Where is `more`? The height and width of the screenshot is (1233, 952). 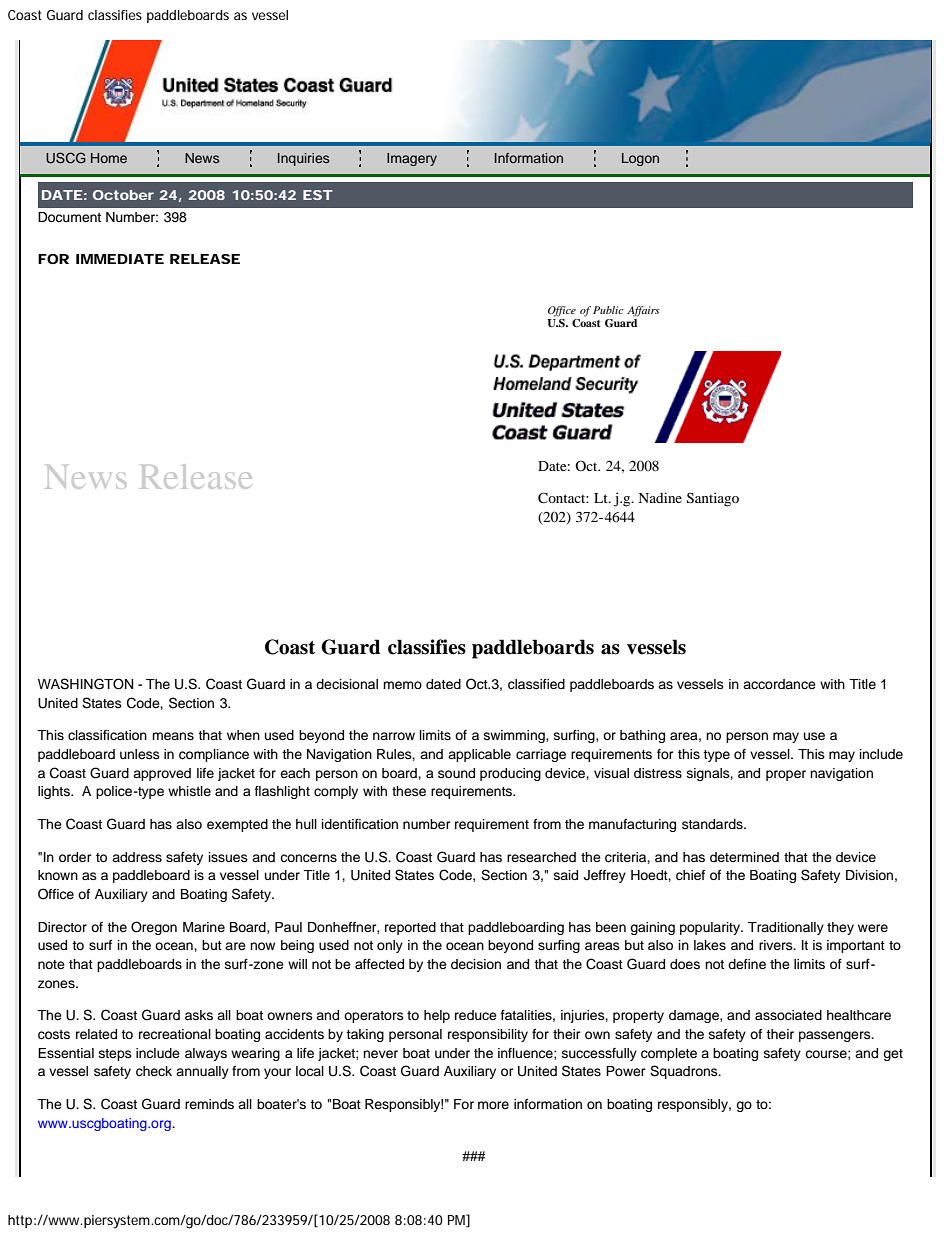
more is located at coordinates (493, 1105).
